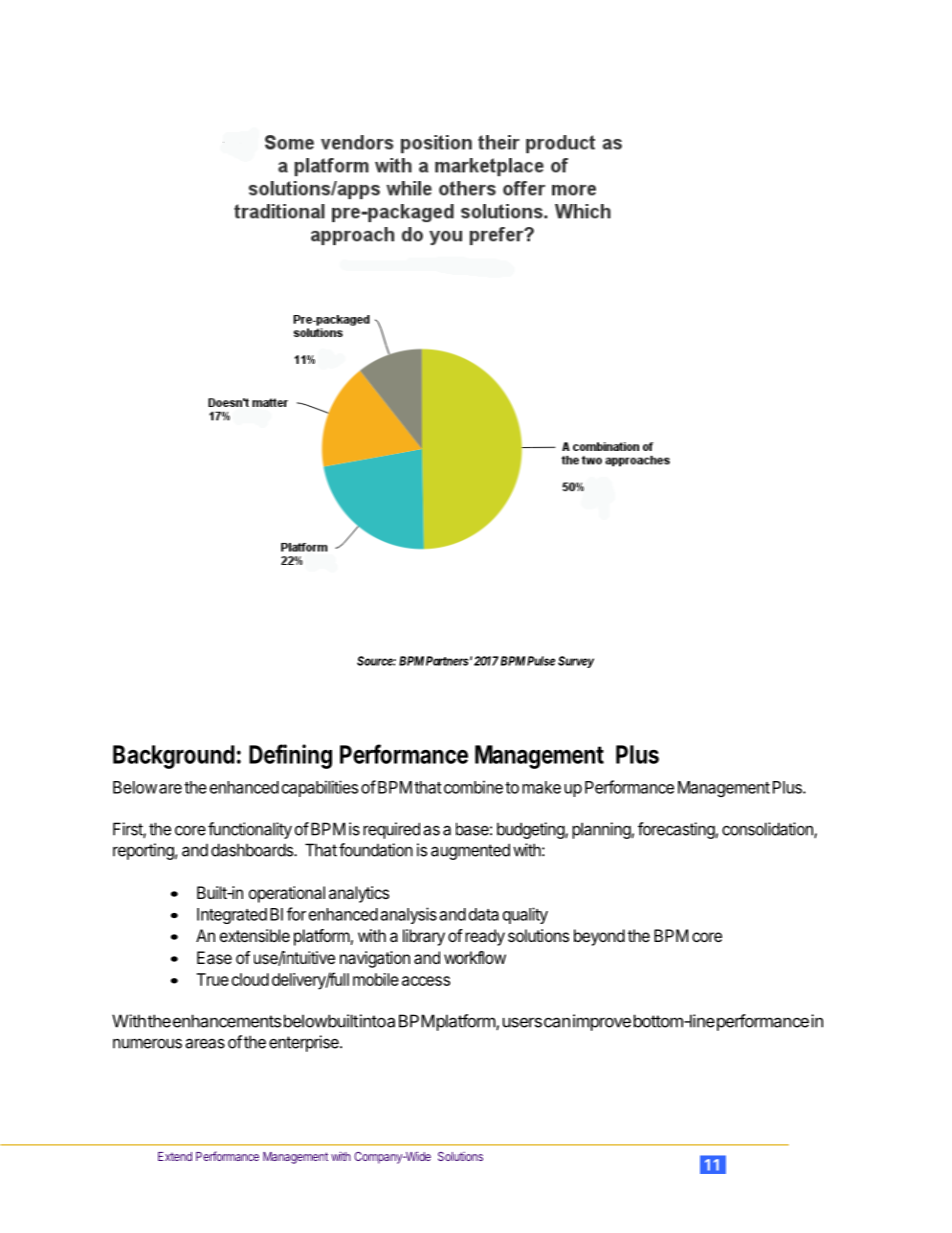  Describe the element at coordinates (426, 981) in the document. I see `access` at that location.
